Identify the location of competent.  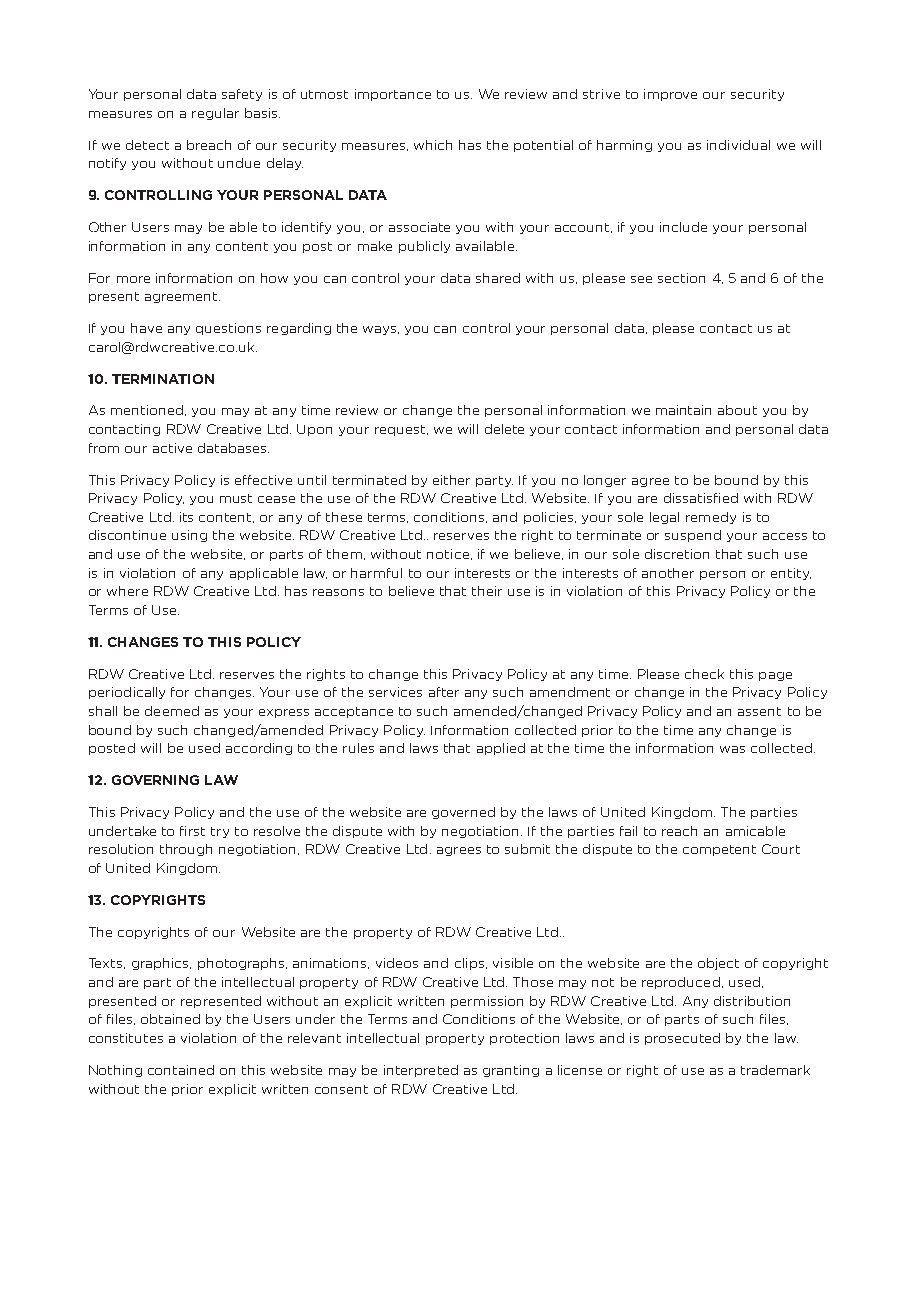
(719, 850).
